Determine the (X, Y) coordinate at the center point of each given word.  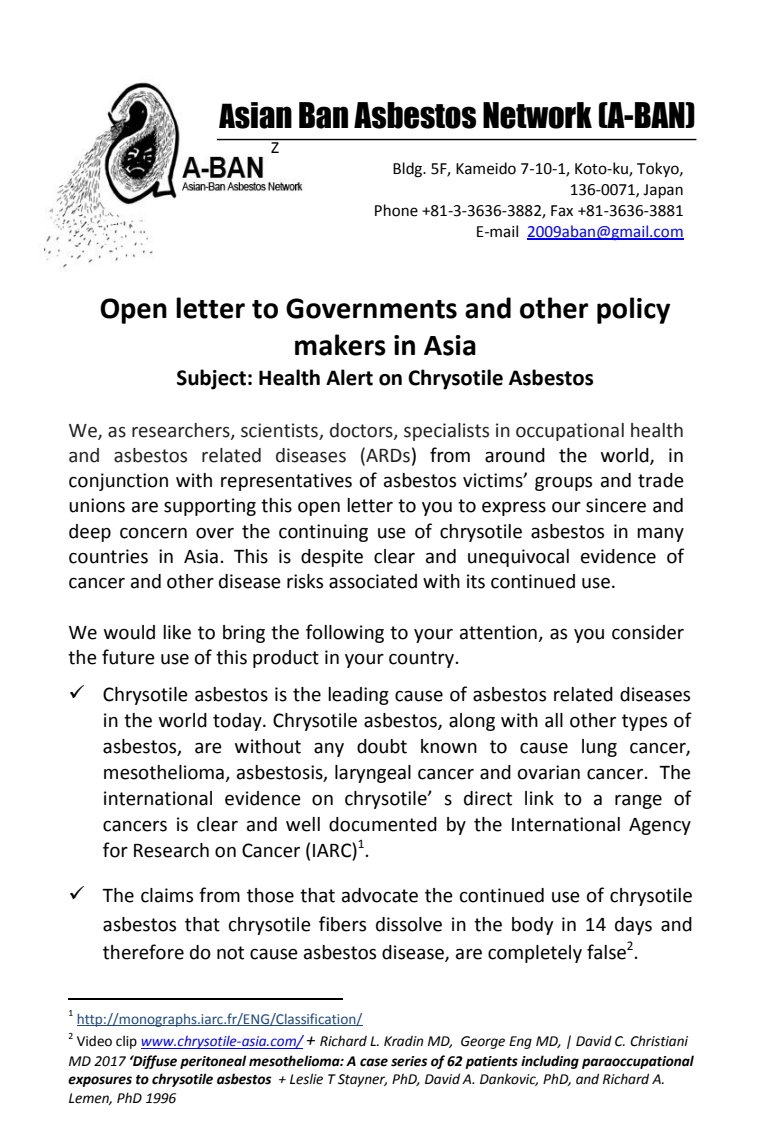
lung (599, 748)
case (374, 1062)
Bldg (409, 170)
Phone (396, 210)
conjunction (118, 482)
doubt (382, 746)
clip (126, 1042)
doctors (362, 431)
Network (537, 115)
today (238, 722)
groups (563, 484)
